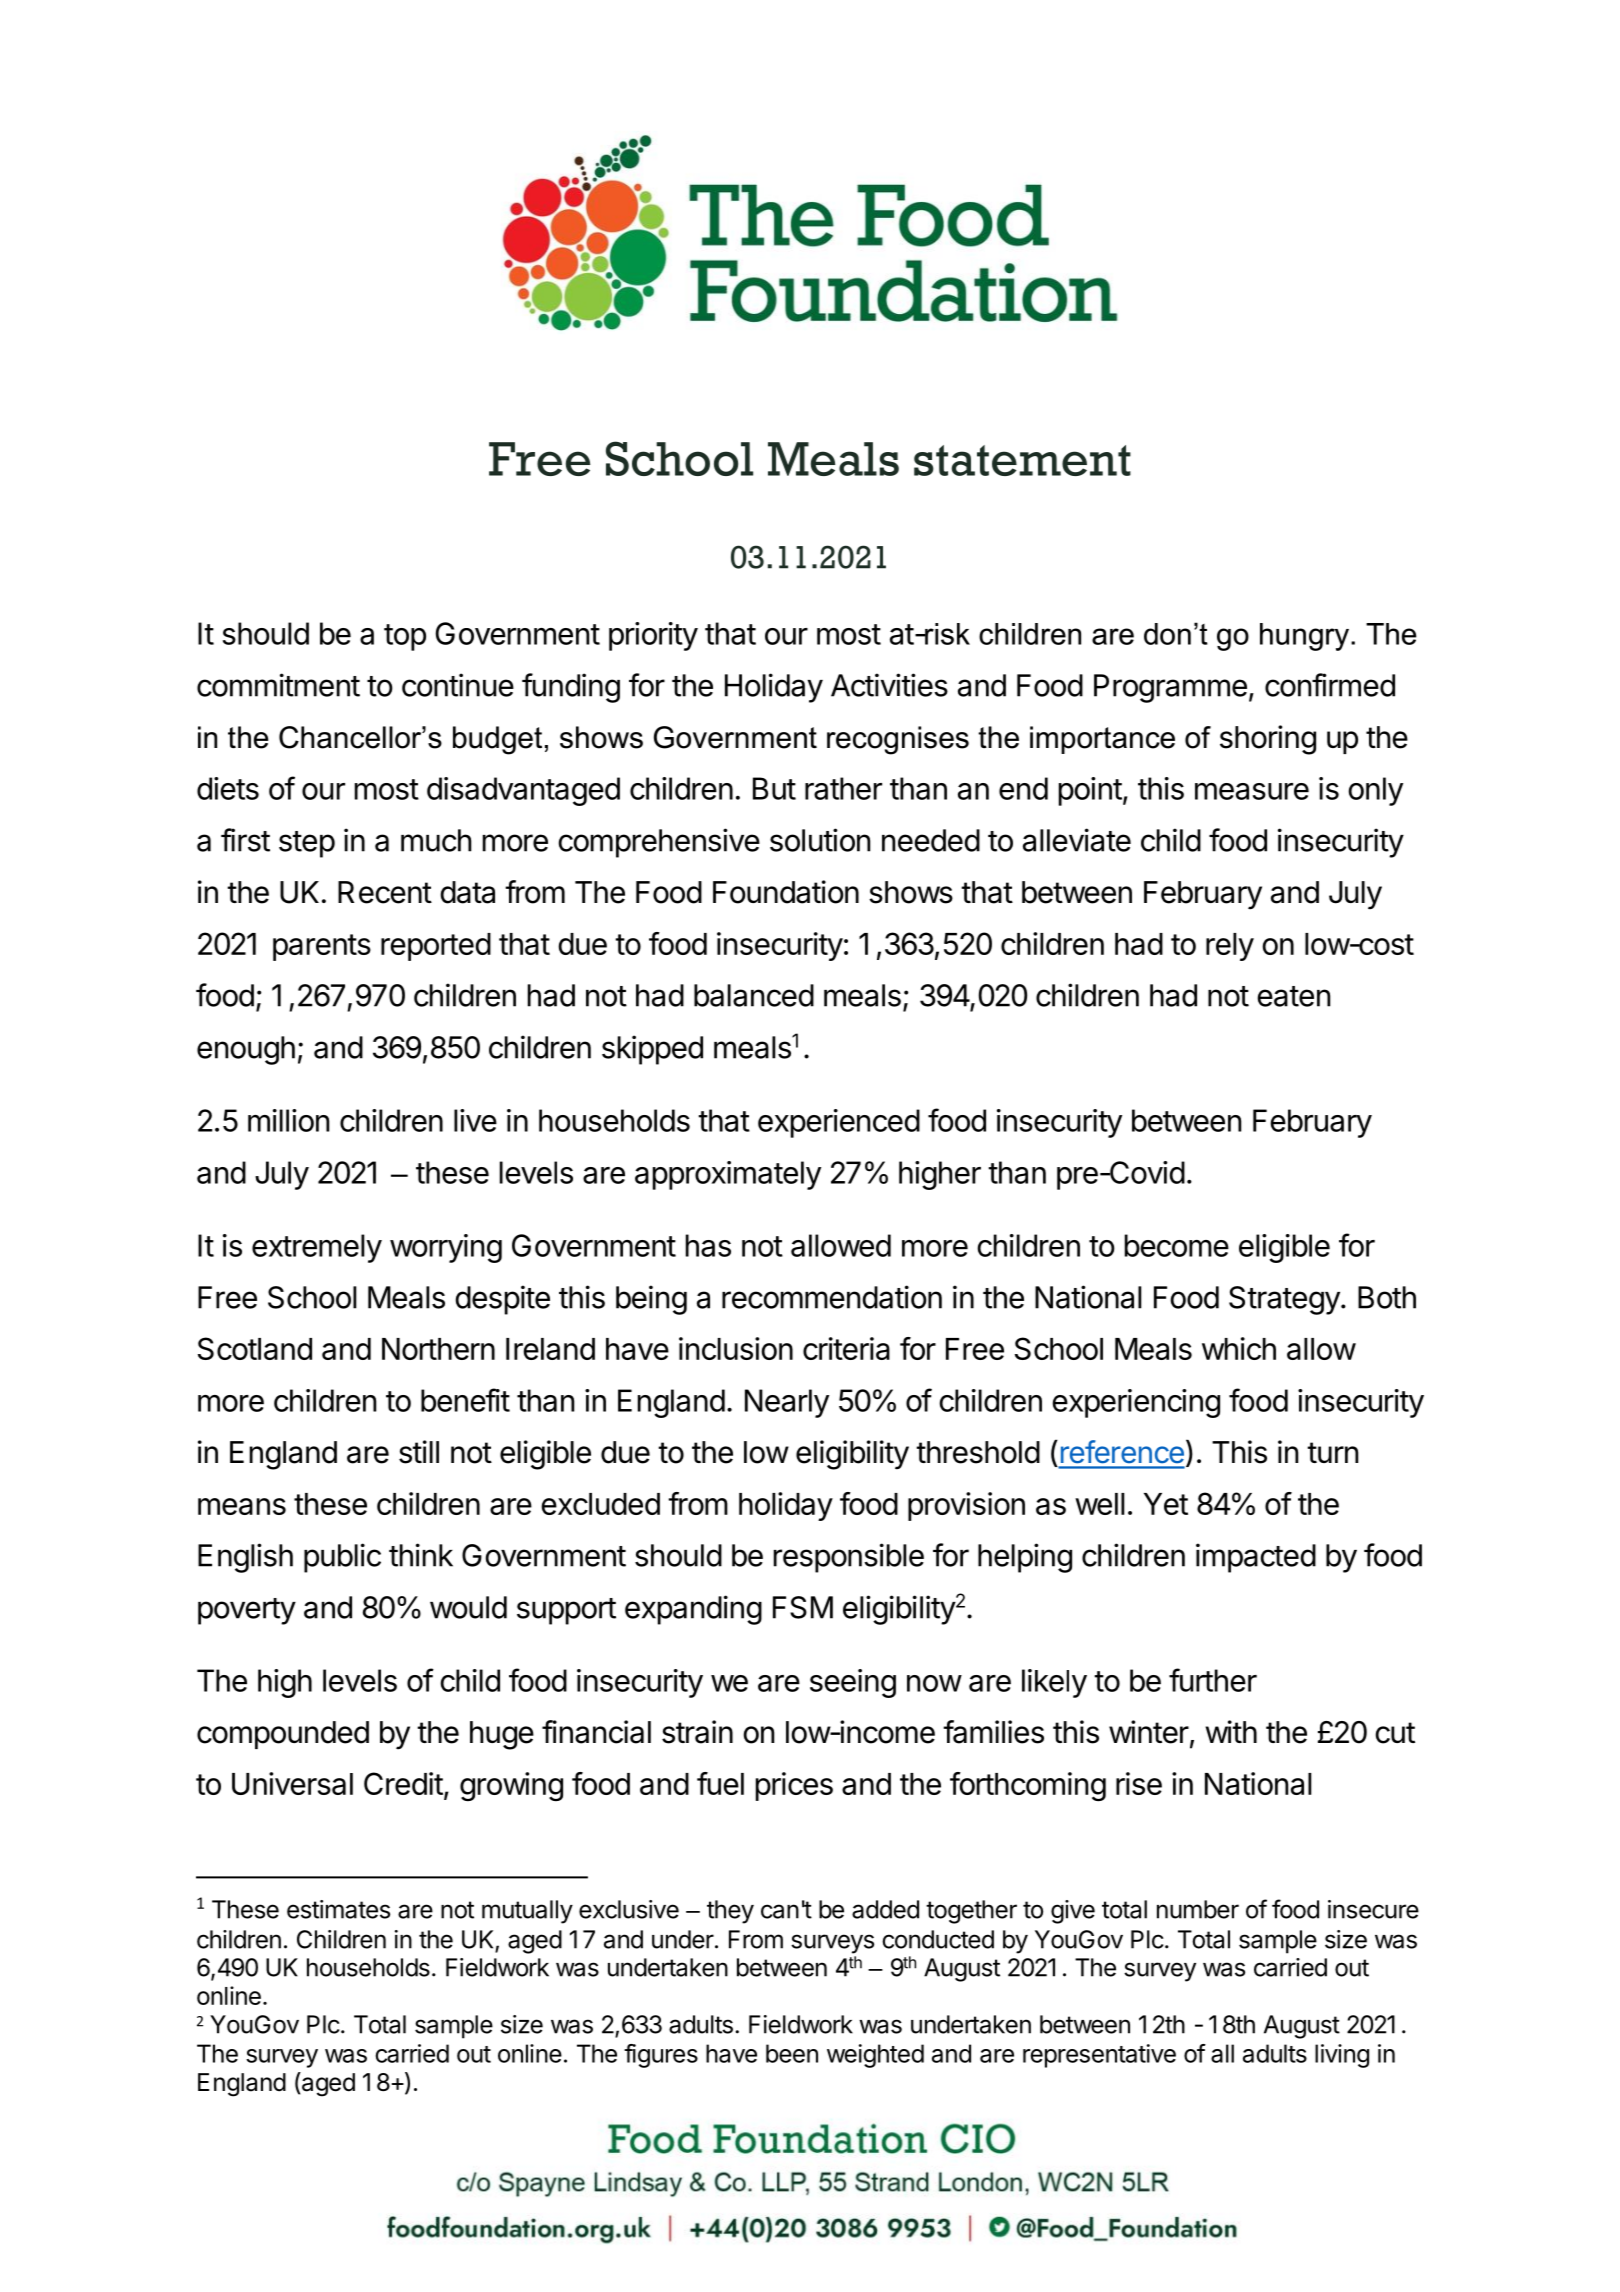 The image size is (1620, 2292). I want to click on hungry, so click(1306, 637).
